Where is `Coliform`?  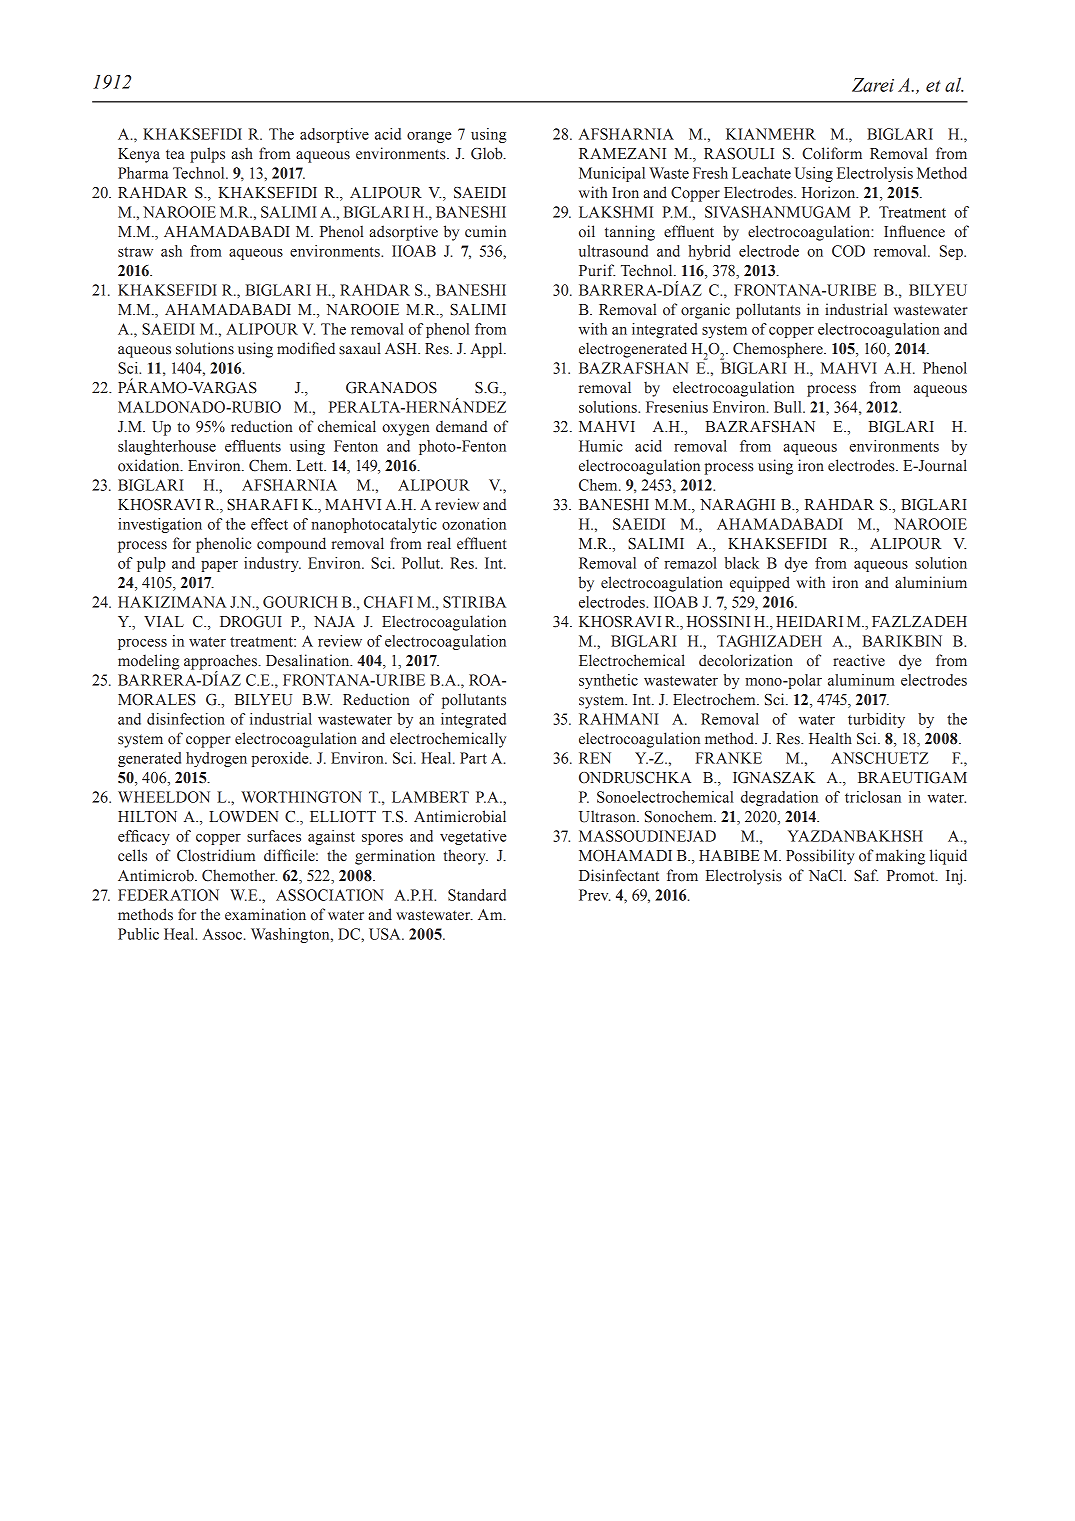
Coliform is located at coordinates (832, 153).
